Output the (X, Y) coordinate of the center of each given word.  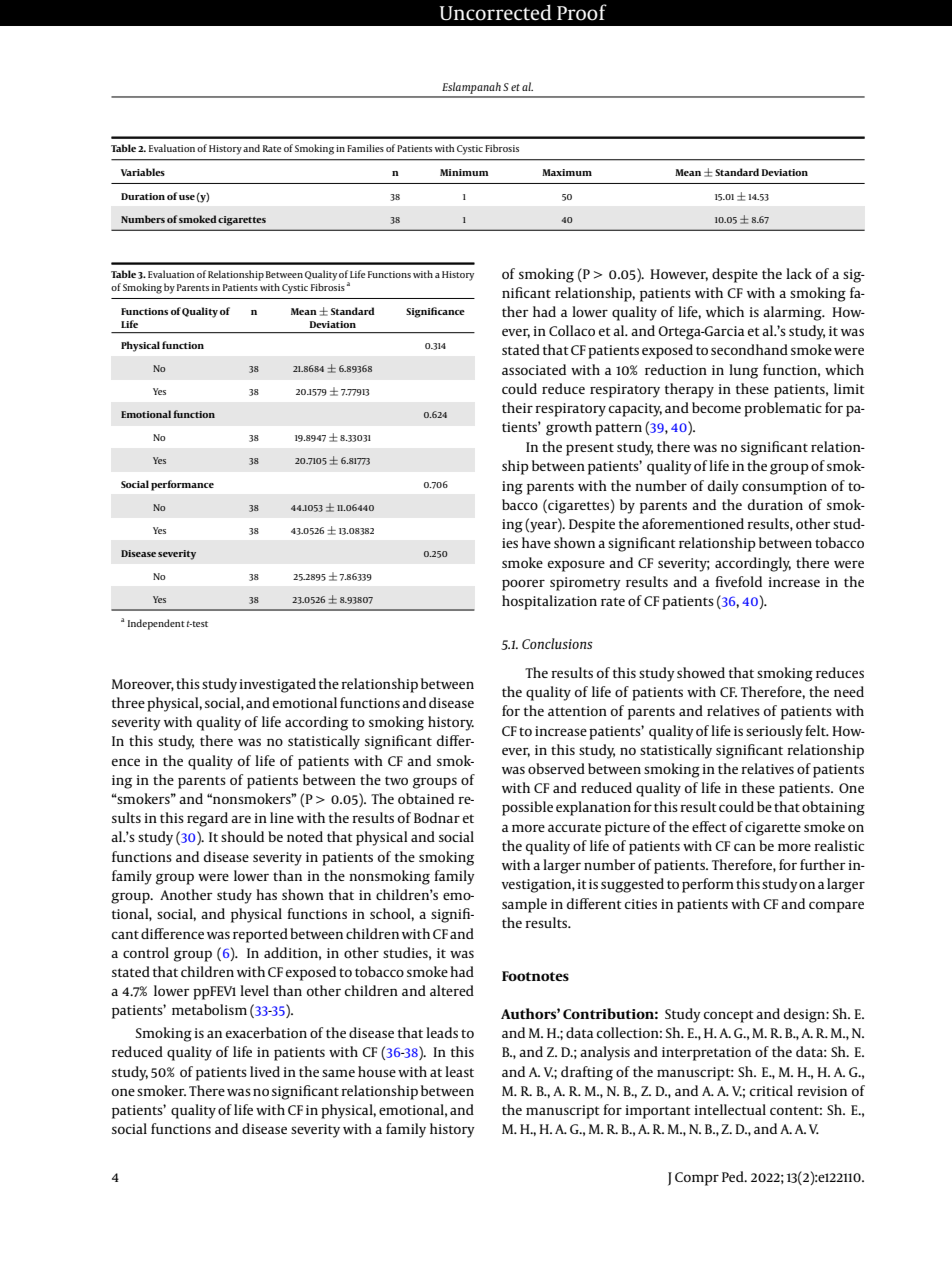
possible (527, 808)
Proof (582, 12)
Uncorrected (495, 12)
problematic (783, 409)
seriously (774, 732)
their (517, 407)
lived (265, 1071)
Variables (143, 172)
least (459, 1071)
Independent (156, 624)
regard (207, 819)
